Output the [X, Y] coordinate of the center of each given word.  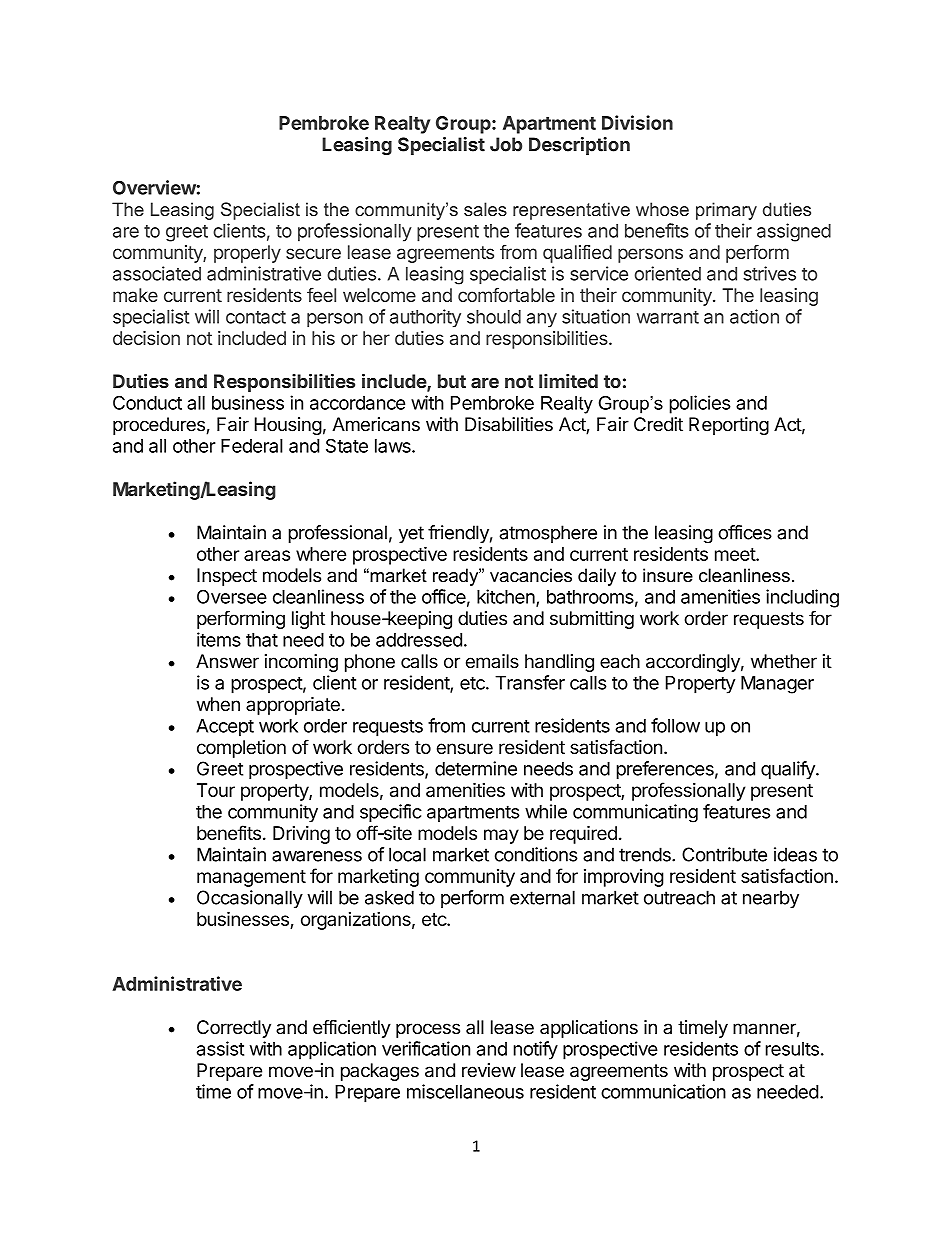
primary [726, 211]
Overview [154, 187]
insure [668, 575]
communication [663, 1091]
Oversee [232, 596]
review [489, 1070]
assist [220, 1048]
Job [506, 144]
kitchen [506, 596]
